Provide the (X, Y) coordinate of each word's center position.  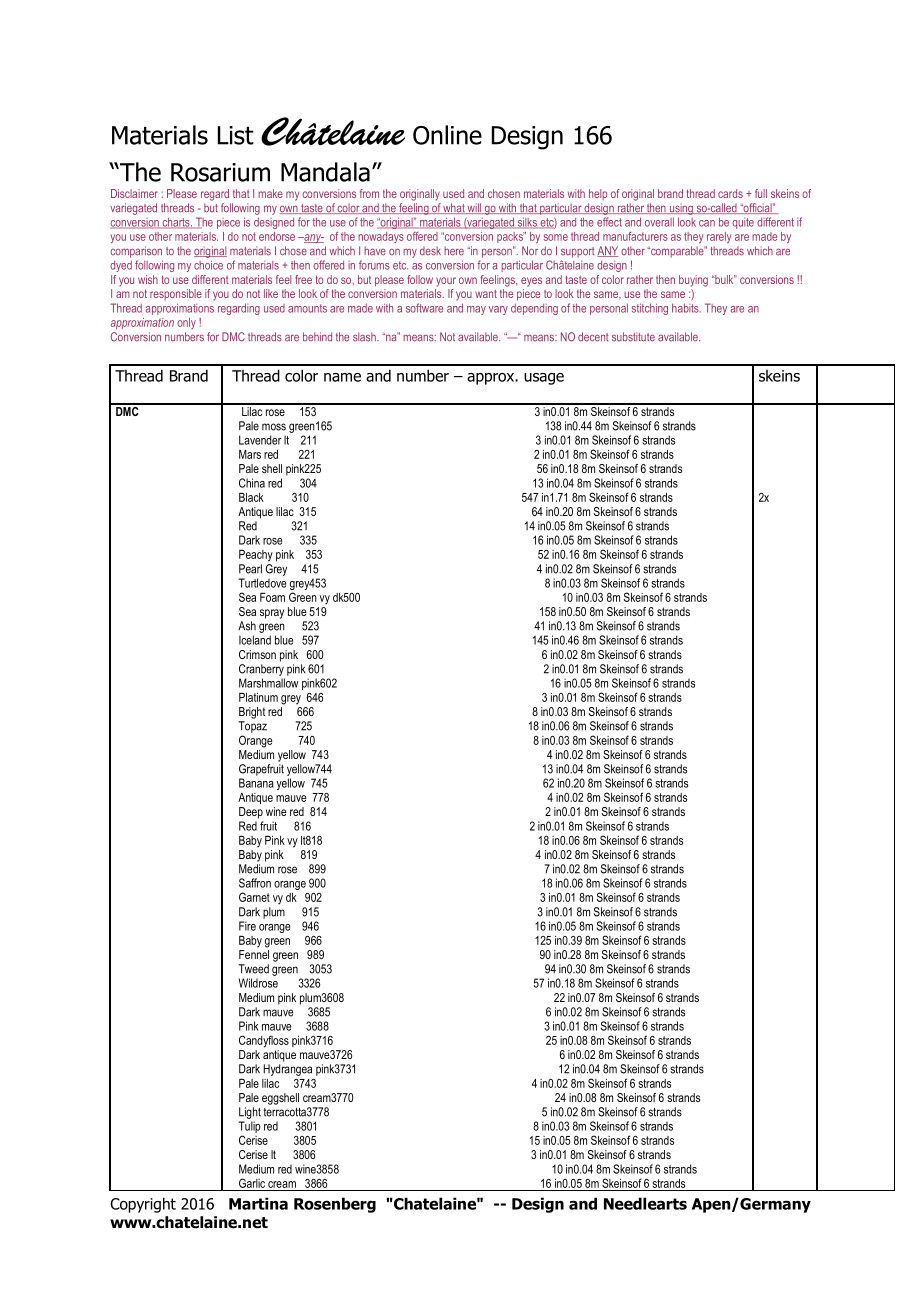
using (681, 209)
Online (447, 135)
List (236, 135)
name (342, 377)
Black (251, 497)
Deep (251, 813)
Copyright (143, 1205)
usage (544, 379)
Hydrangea (287, 1070)
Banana (256, 783)
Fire (247, 926)
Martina (258, 1203)
